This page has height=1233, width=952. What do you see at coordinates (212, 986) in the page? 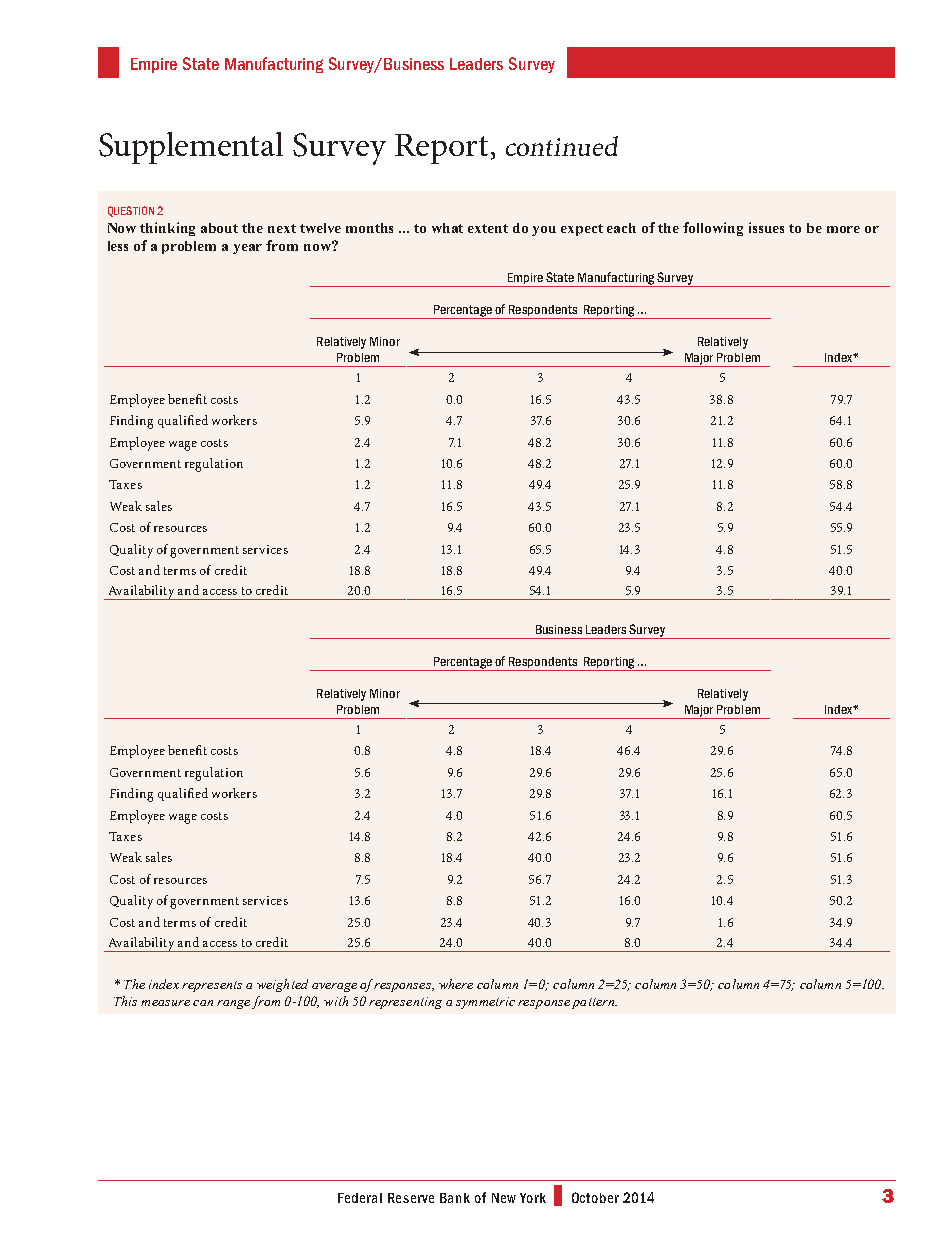
I see `represents` at bounding box center [212, 986].
